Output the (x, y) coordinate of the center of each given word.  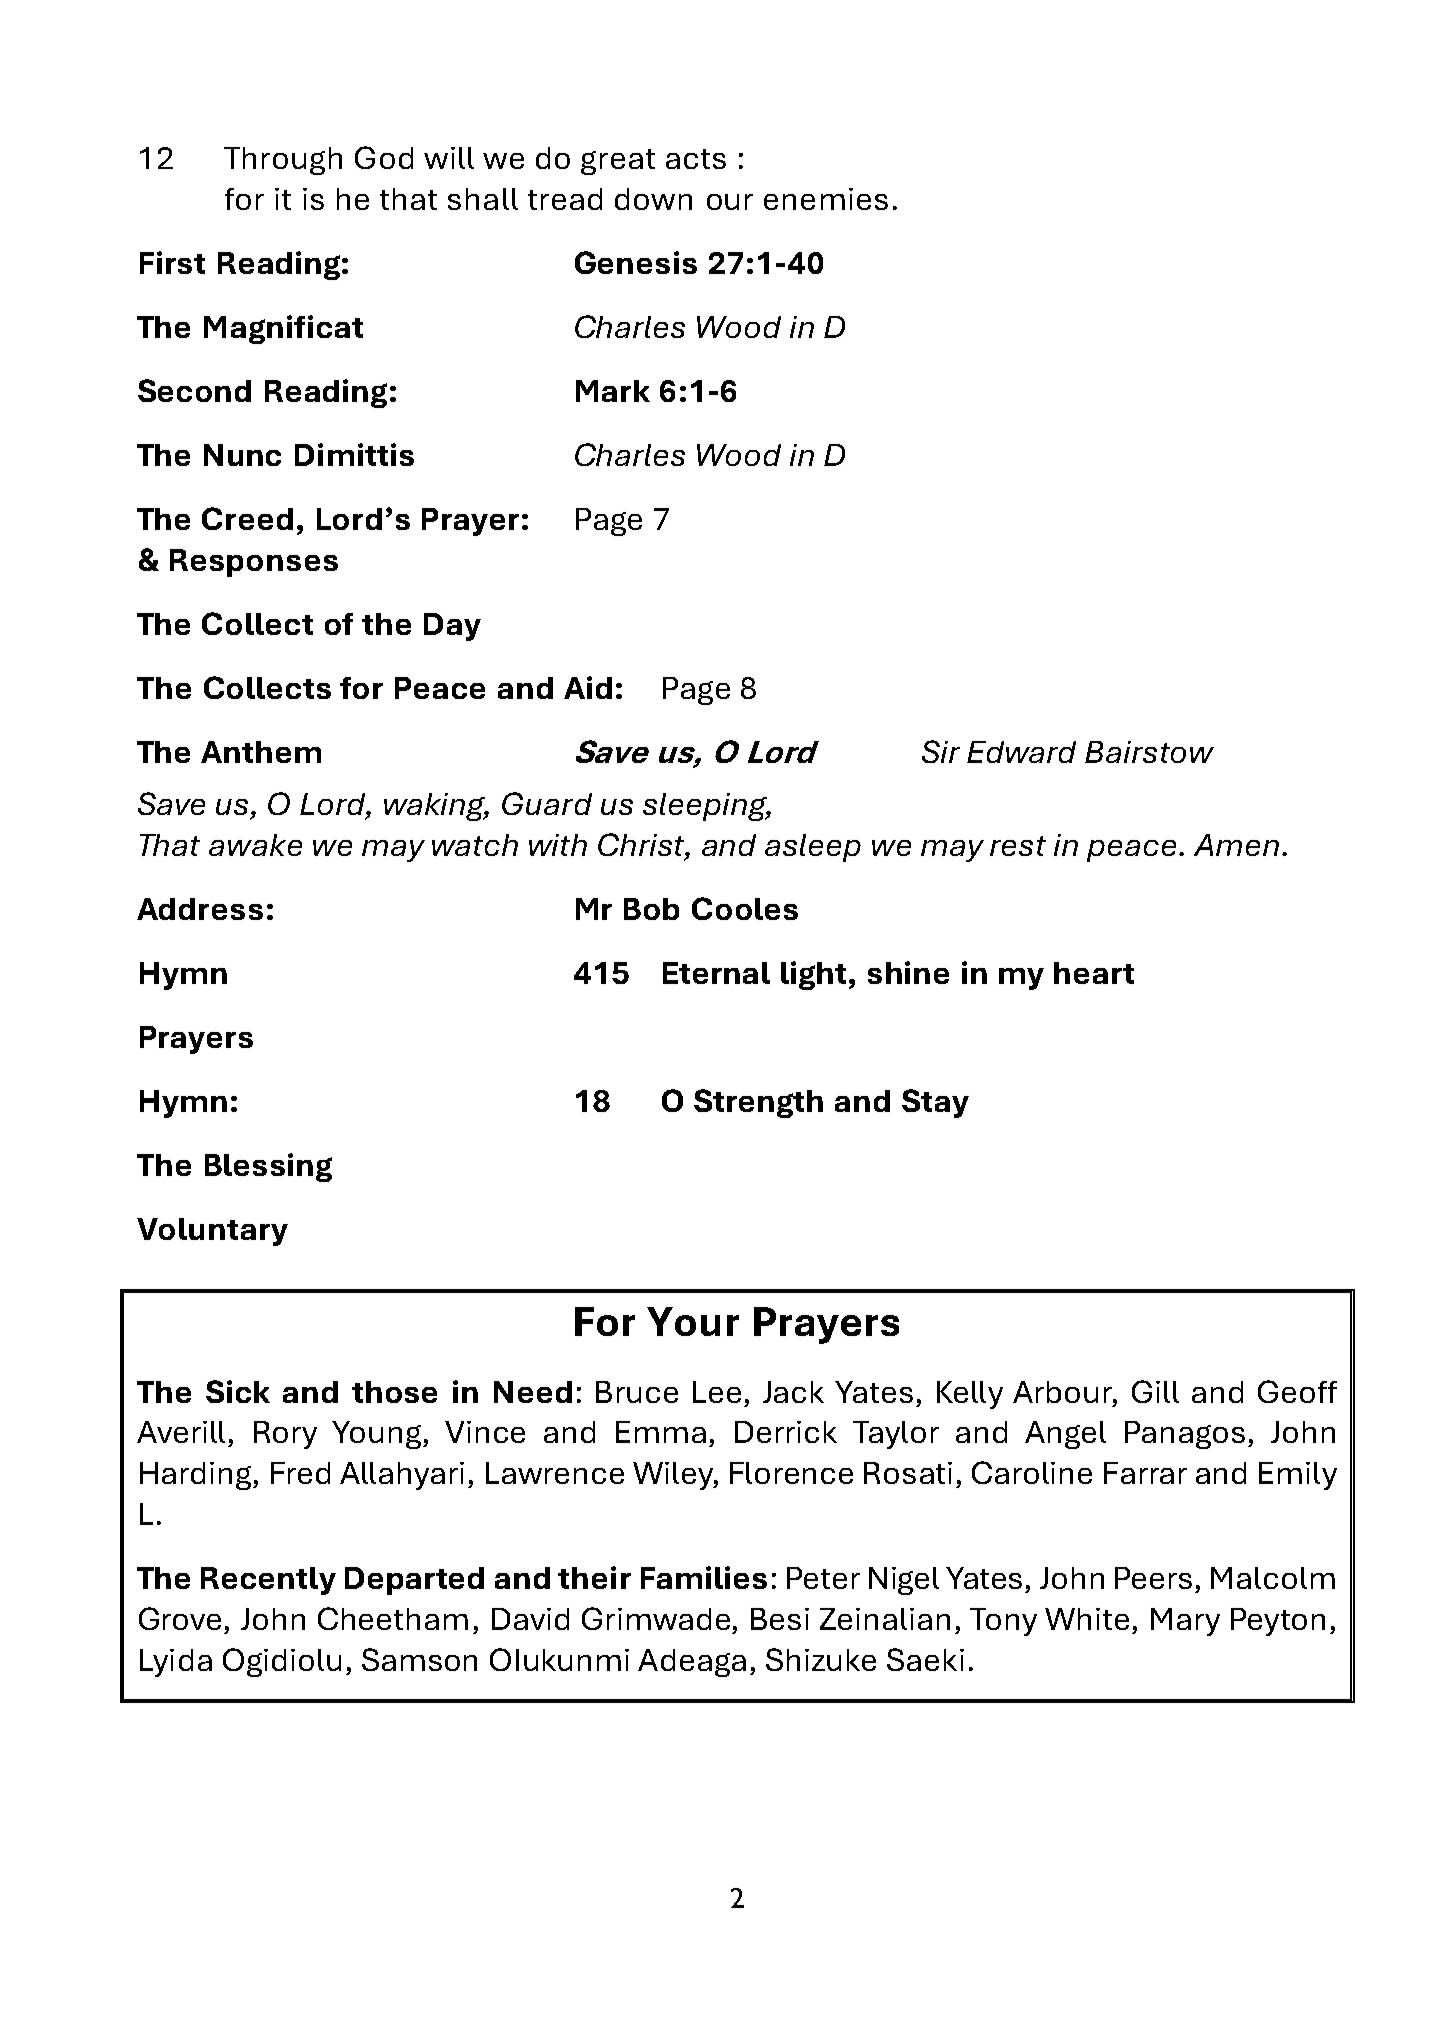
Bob (651, 909)
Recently (268, 1581)
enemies (826, 199)
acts (696, 159)
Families (704, 1577)
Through (283, 161)
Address (200, 909)
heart (1094, 973)
